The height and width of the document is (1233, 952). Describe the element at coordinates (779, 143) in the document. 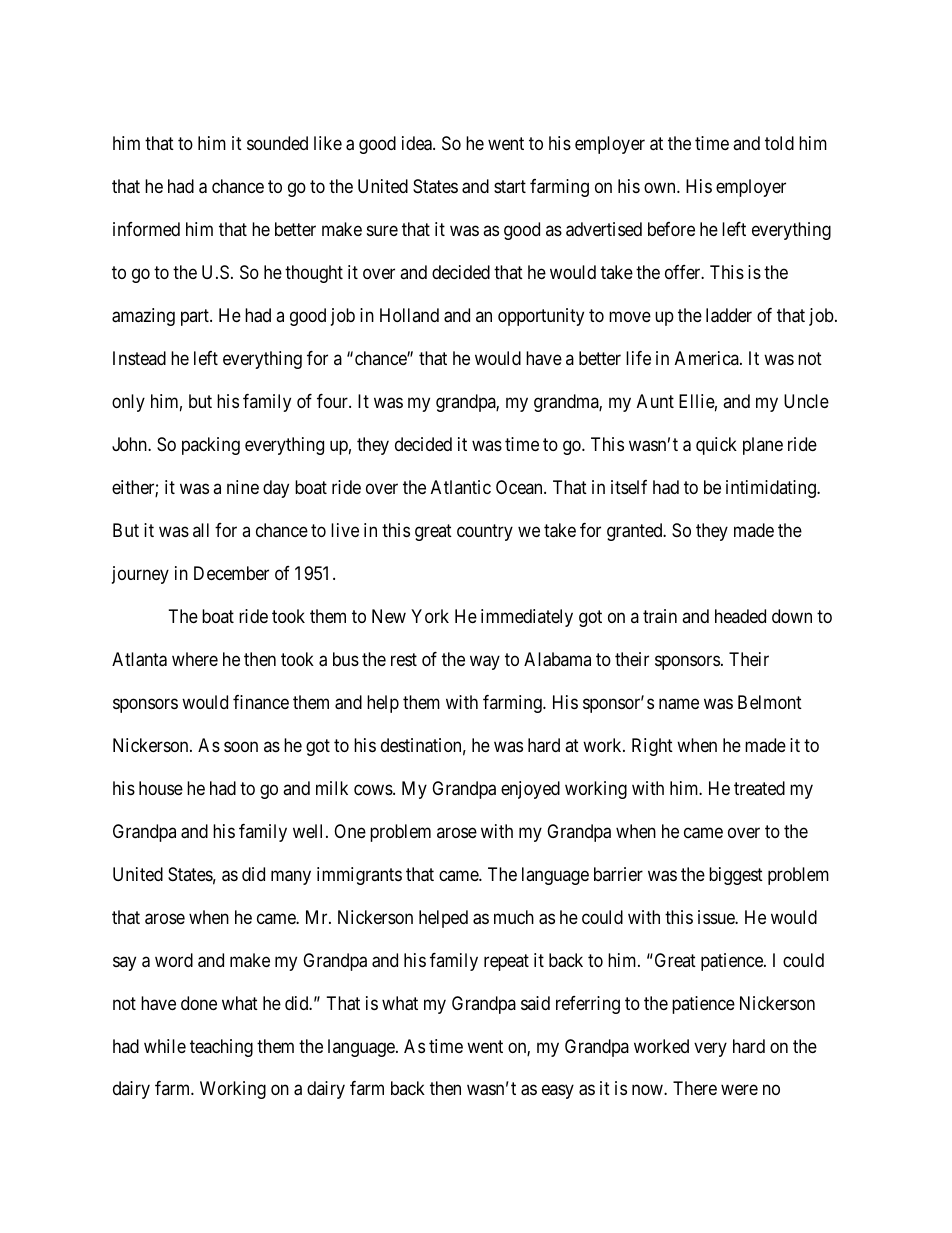

I see `told` at that location.
